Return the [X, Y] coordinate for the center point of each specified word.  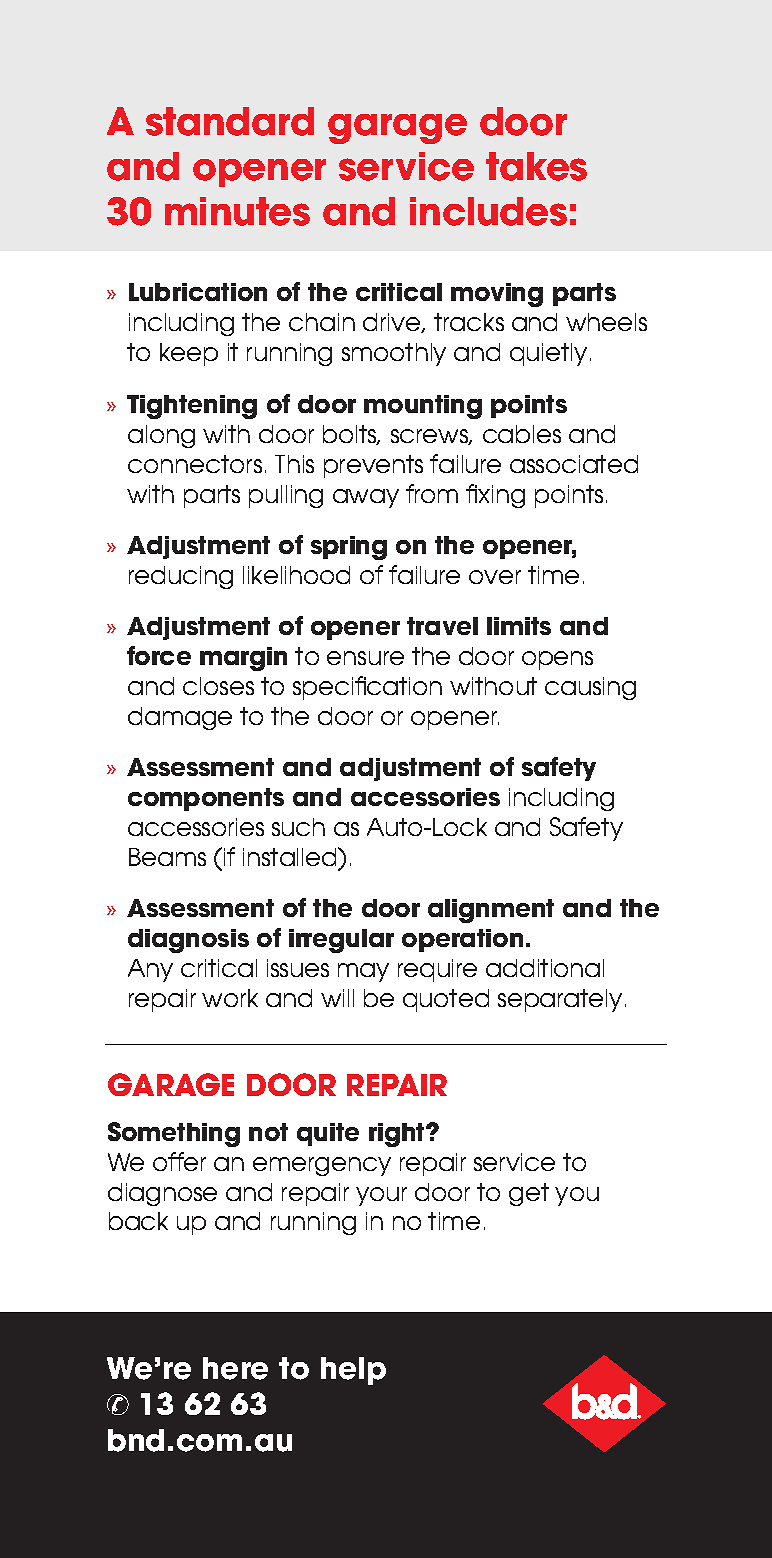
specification [367, 688]
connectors [195, 464]
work [230, 998]
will [337, 998]
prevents [373, 466]
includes [488, 211]
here [235, 1368]
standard [230, 121]
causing [590, 688]
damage [180, 718]
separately [560, 1000]
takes [536, 166]
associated [574, 464]
